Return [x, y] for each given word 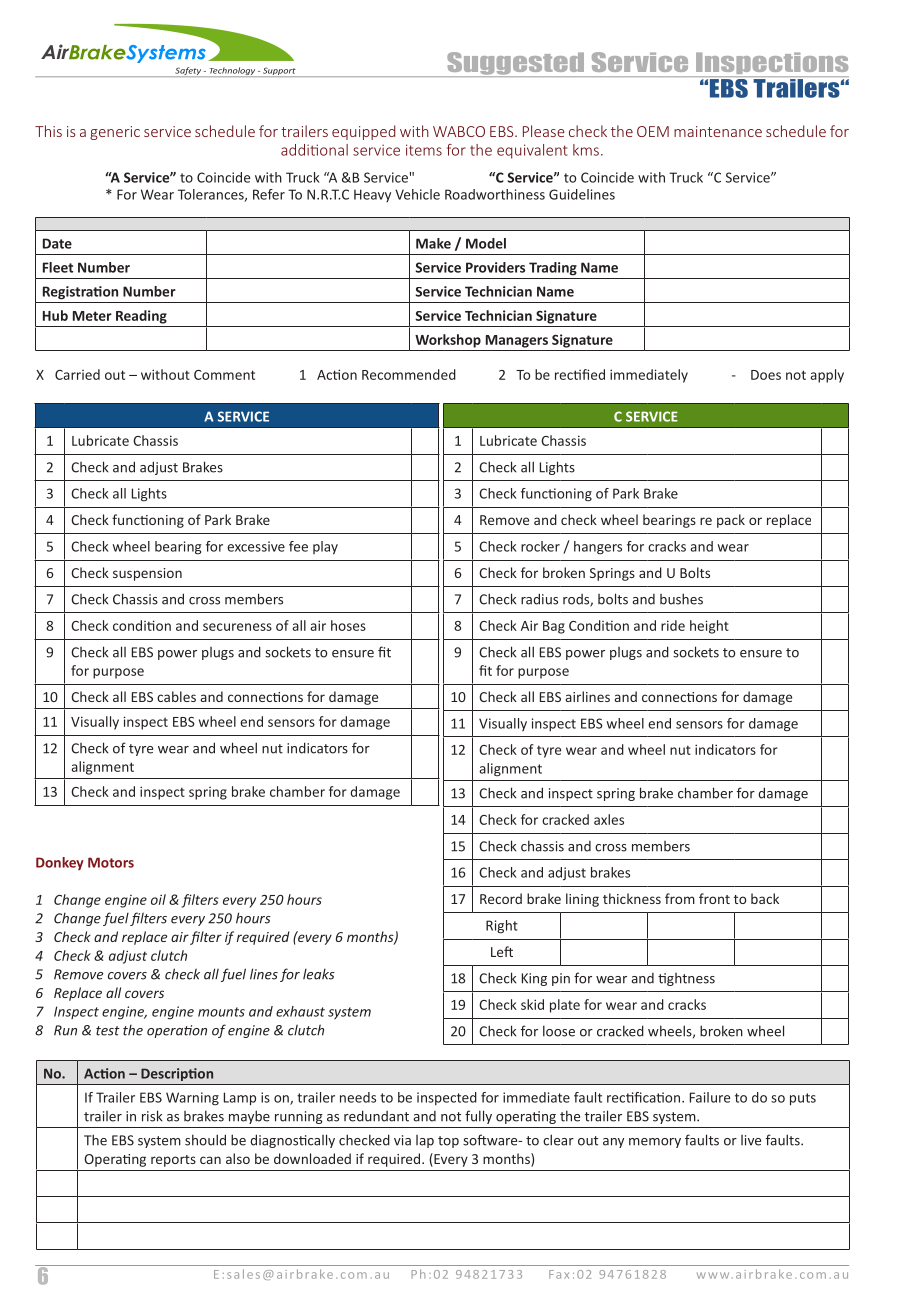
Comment [224, 375]
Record [501, 898]
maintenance [718, 131]
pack [731, 521]
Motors [111, 862]
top [448, 1142]
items [424, 150]
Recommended [409, 374]
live [751, 1140]
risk [152, 1116]
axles [609, 819]
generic [115, 133]
